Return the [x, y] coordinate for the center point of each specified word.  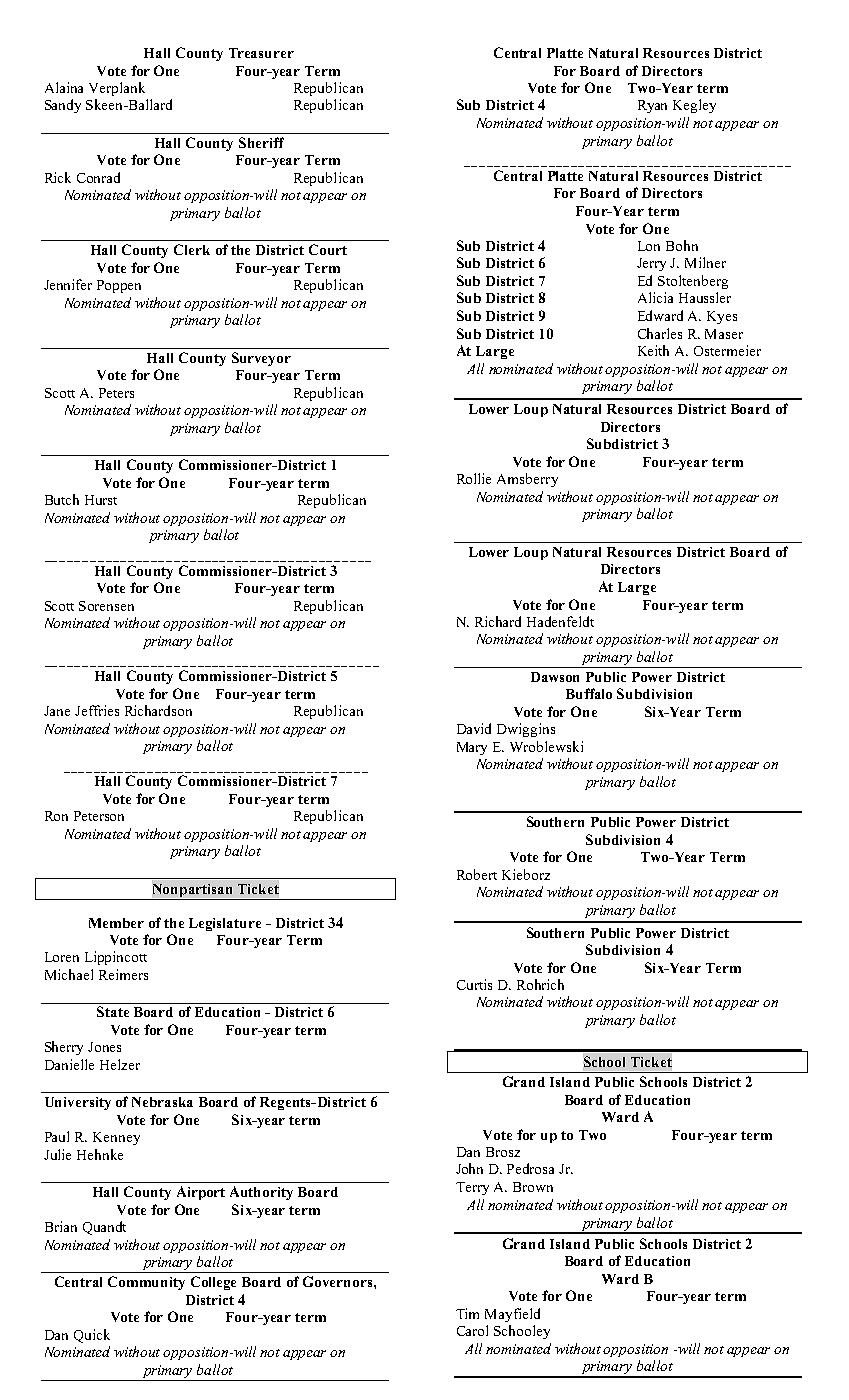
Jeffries [97, 710]
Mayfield [512, 1315]
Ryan [652, 106]
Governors [339, 1281]
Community [146, 1283]
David [474, 728]
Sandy [63, 106]
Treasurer [261, 53]
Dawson [555, 677]
